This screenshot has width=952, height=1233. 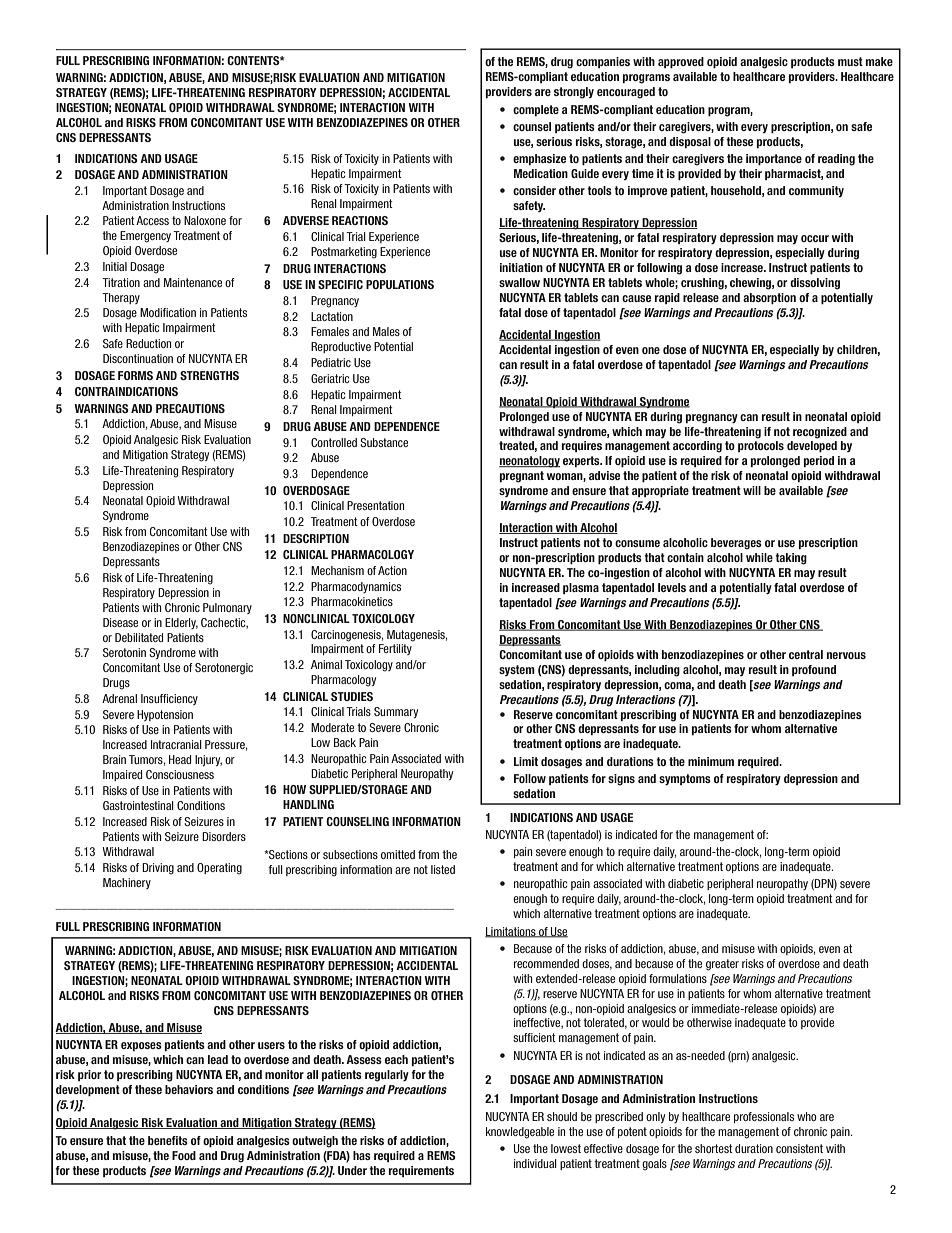 I want to click on swallow, so click(x=519, y=282).
